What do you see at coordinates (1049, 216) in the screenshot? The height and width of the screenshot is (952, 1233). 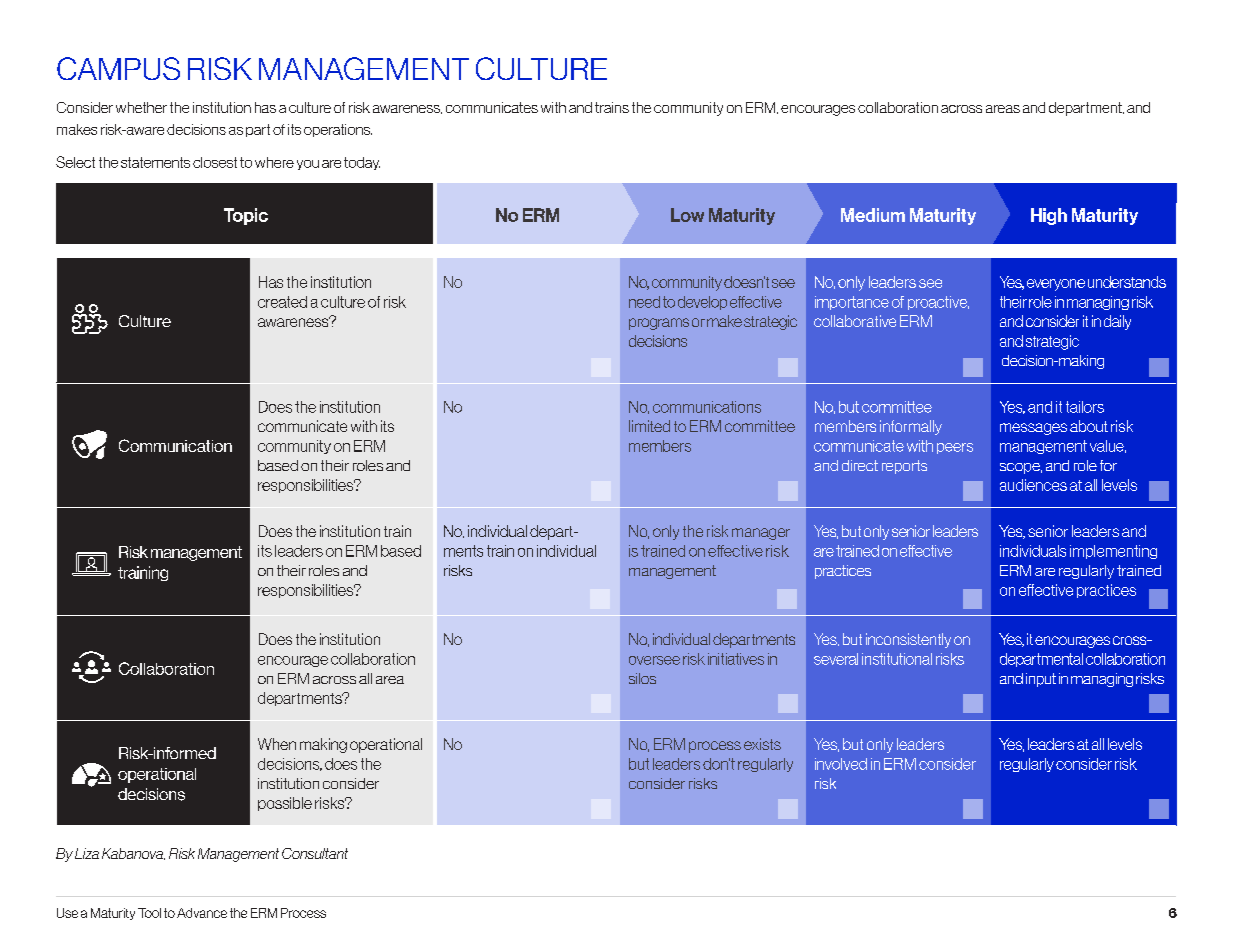 I see `High` at bounding box center [1049, 216].
